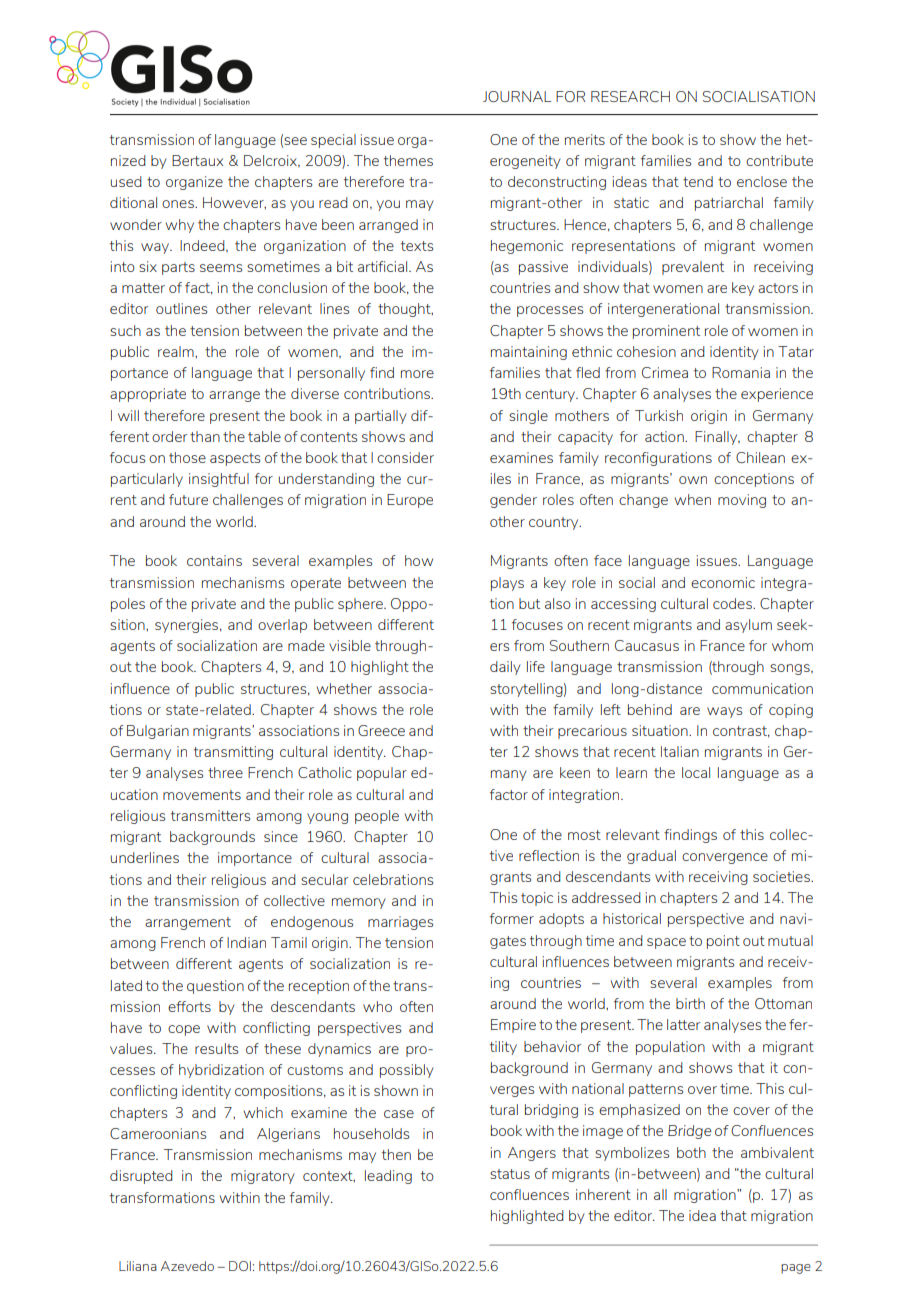 The width and height of the page is (924, 1309). Describe the element at coordinates (410, 501) in the page. I see `Europe` at that location.
